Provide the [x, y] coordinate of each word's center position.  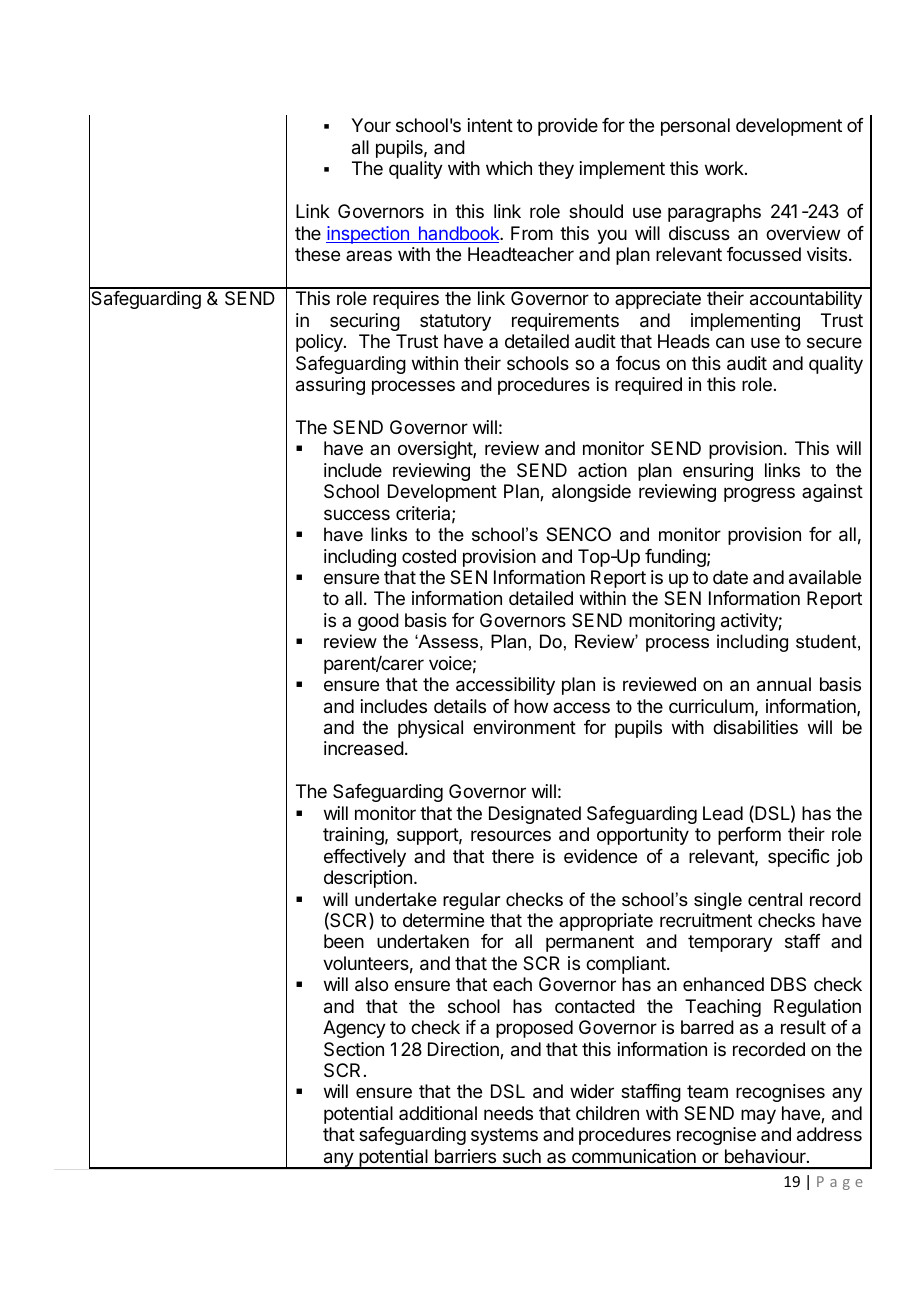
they [556, 170]
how [531, 706]
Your [371, 125]
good [378, 622]
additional [438, 1113]
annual [784, 684]
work [725, 168]
